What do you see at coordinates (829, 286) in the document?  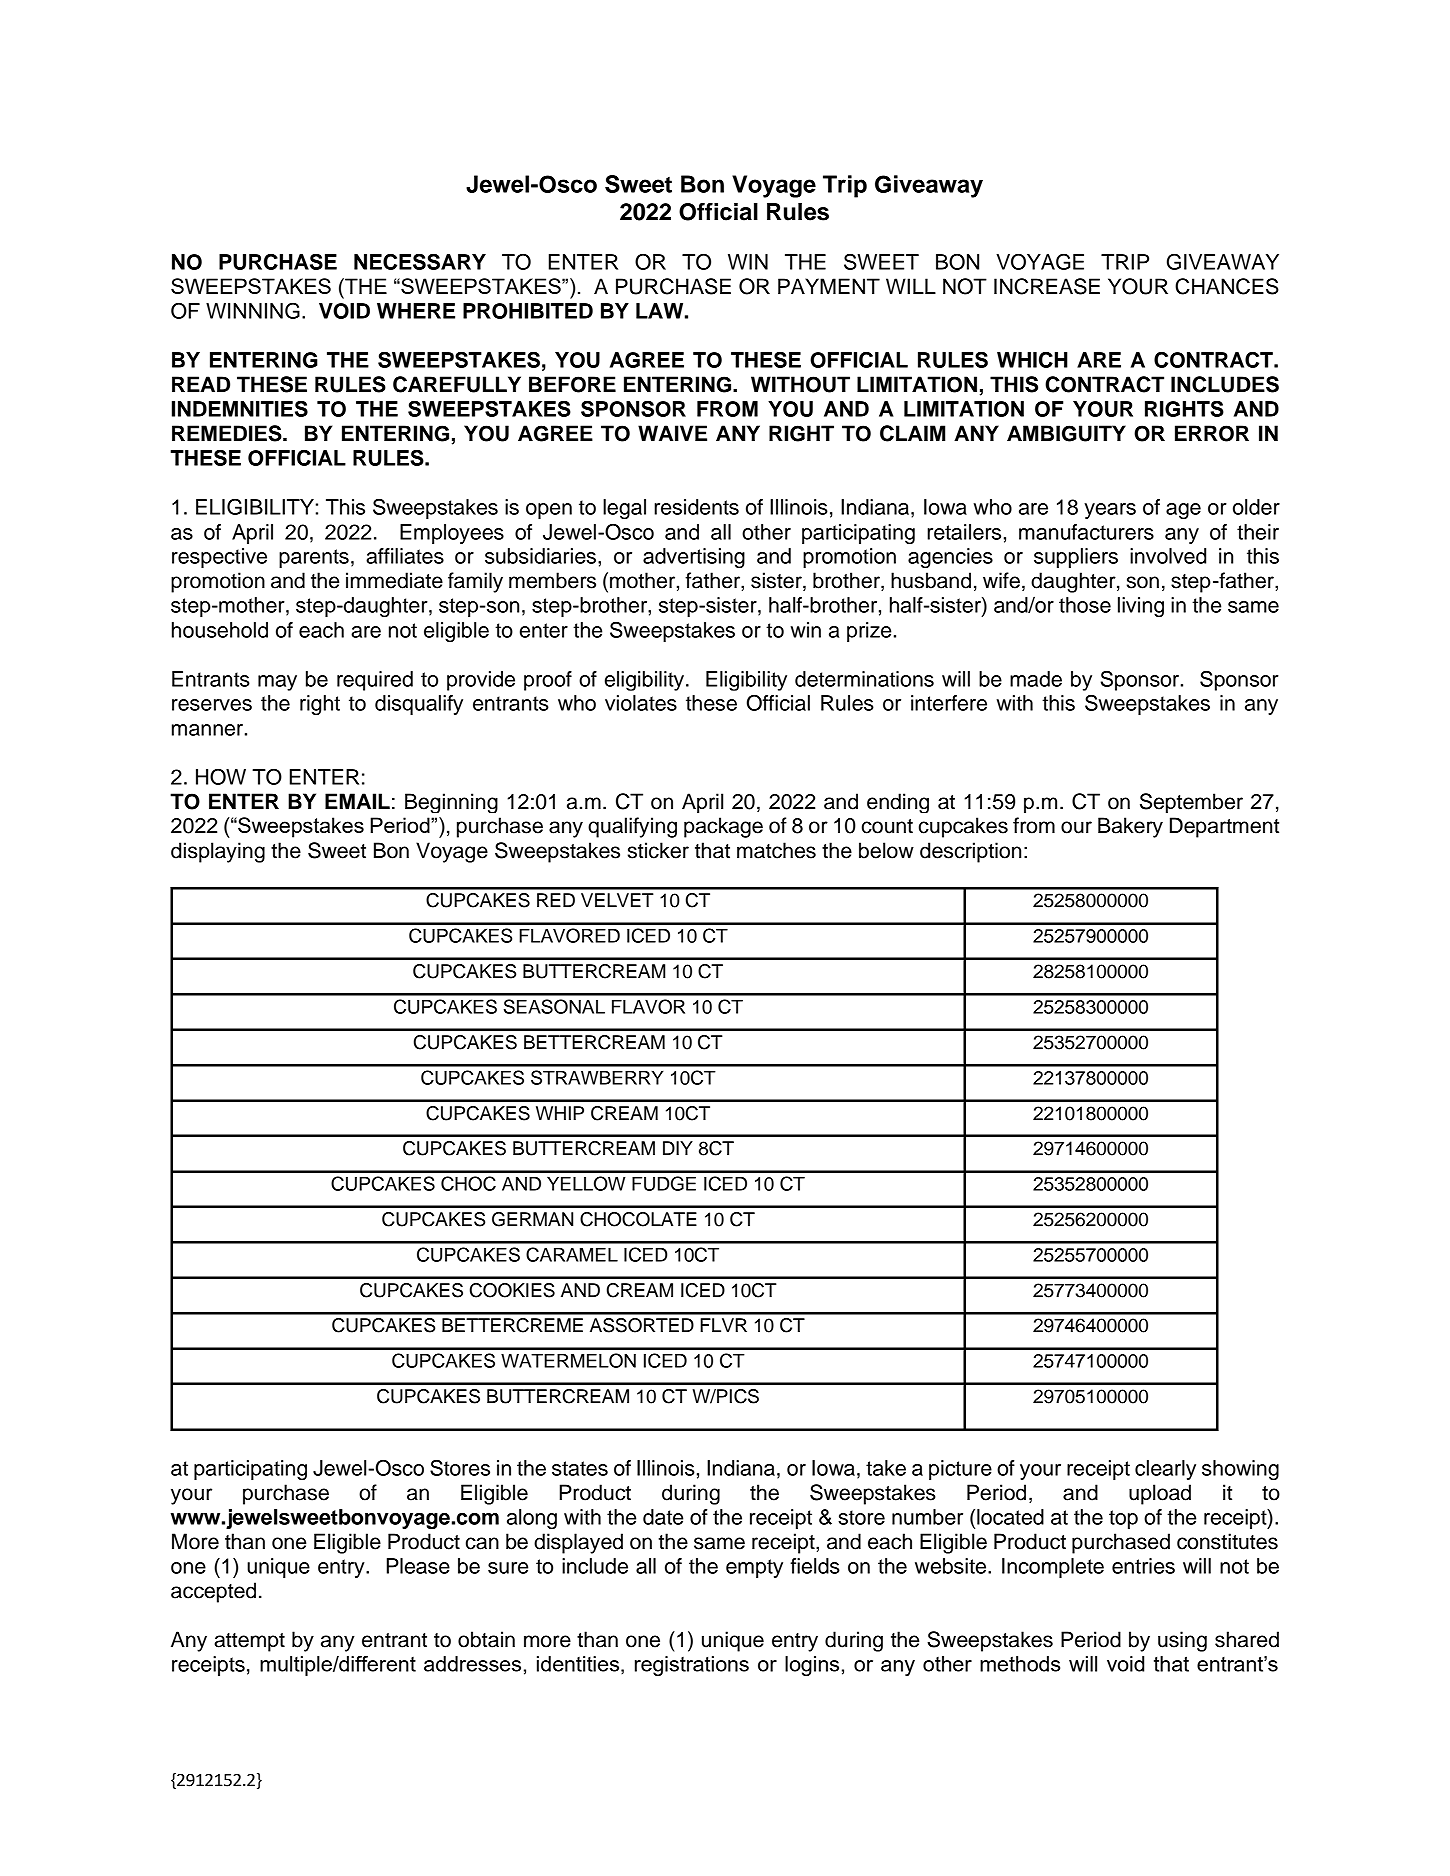 I see `PAYMENT` at bounding box center [829, 286].
